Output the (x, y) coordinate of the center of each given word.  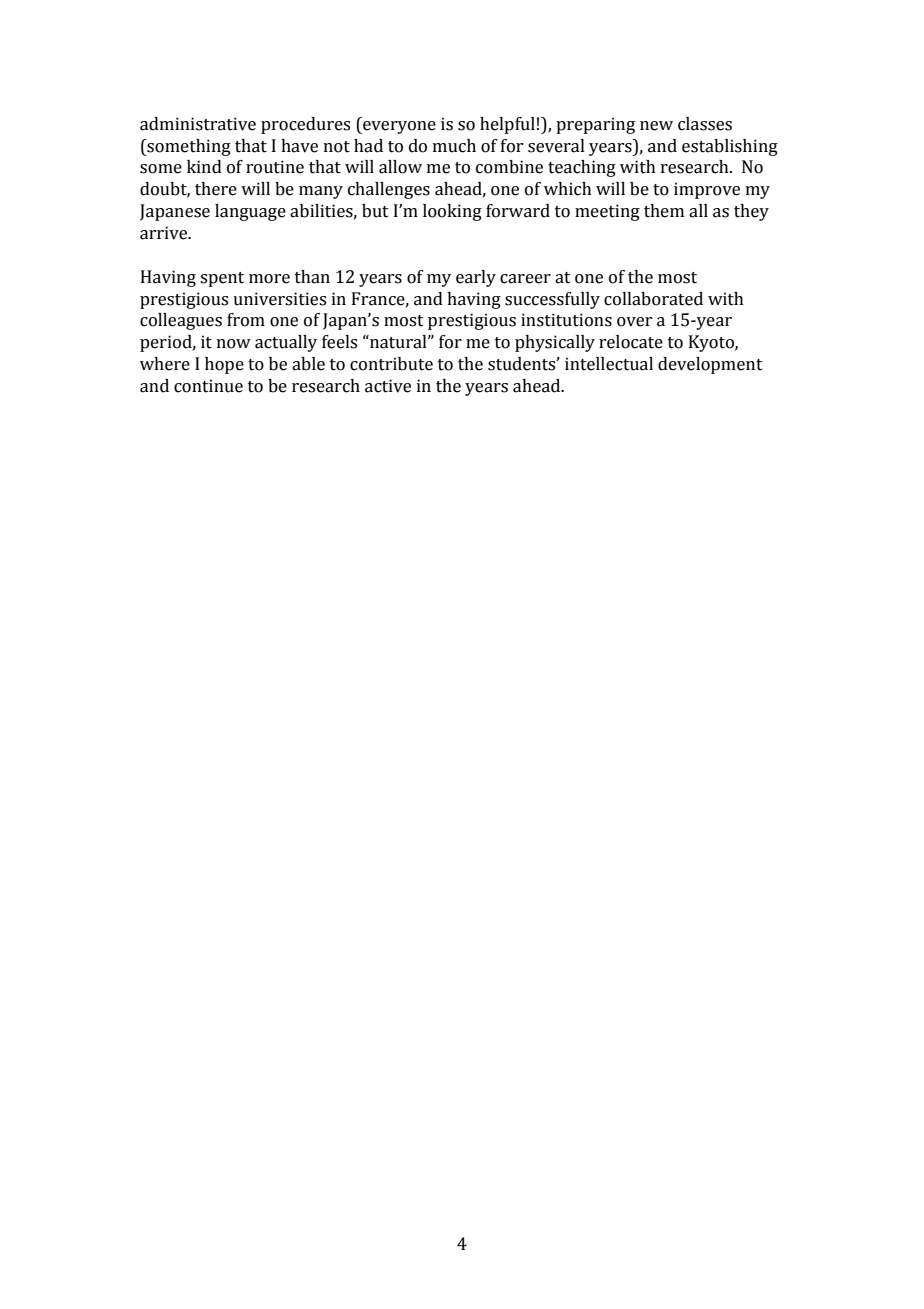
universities (279, 299)
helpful (507, 125)
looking (452, 212)
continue (208, 386)
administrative (198, 124)
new (656, 126)
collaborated (653, 299)
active (388, 386)
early (476, 278)
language (250, 212)
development (710, 365)
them (664, 211)
